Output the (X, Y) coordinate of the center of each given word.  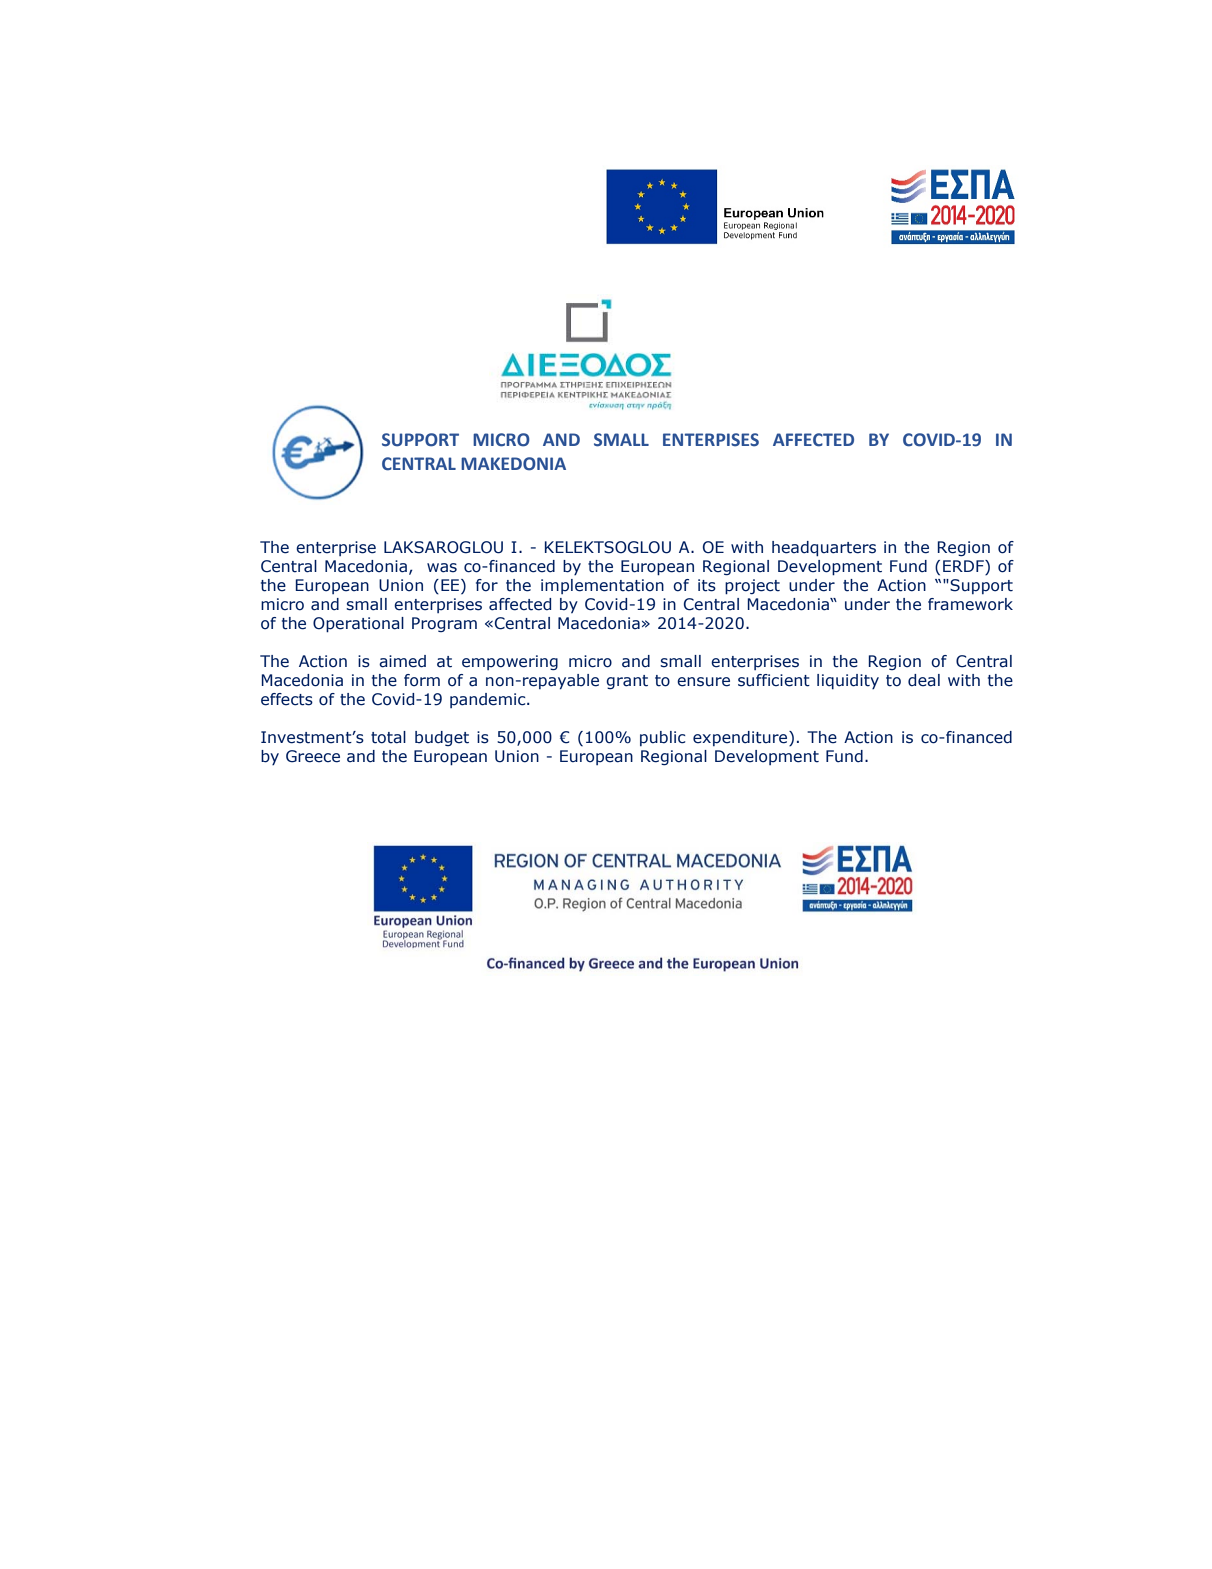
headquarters (824, 548)
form (422, 680)
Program (444, 624)
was (442, 568)
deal (924, 680)
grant (627, 682)
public (663, 738)
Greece (313, 756)
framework (970, 604)
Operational (358, 625)
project (752, 587)
